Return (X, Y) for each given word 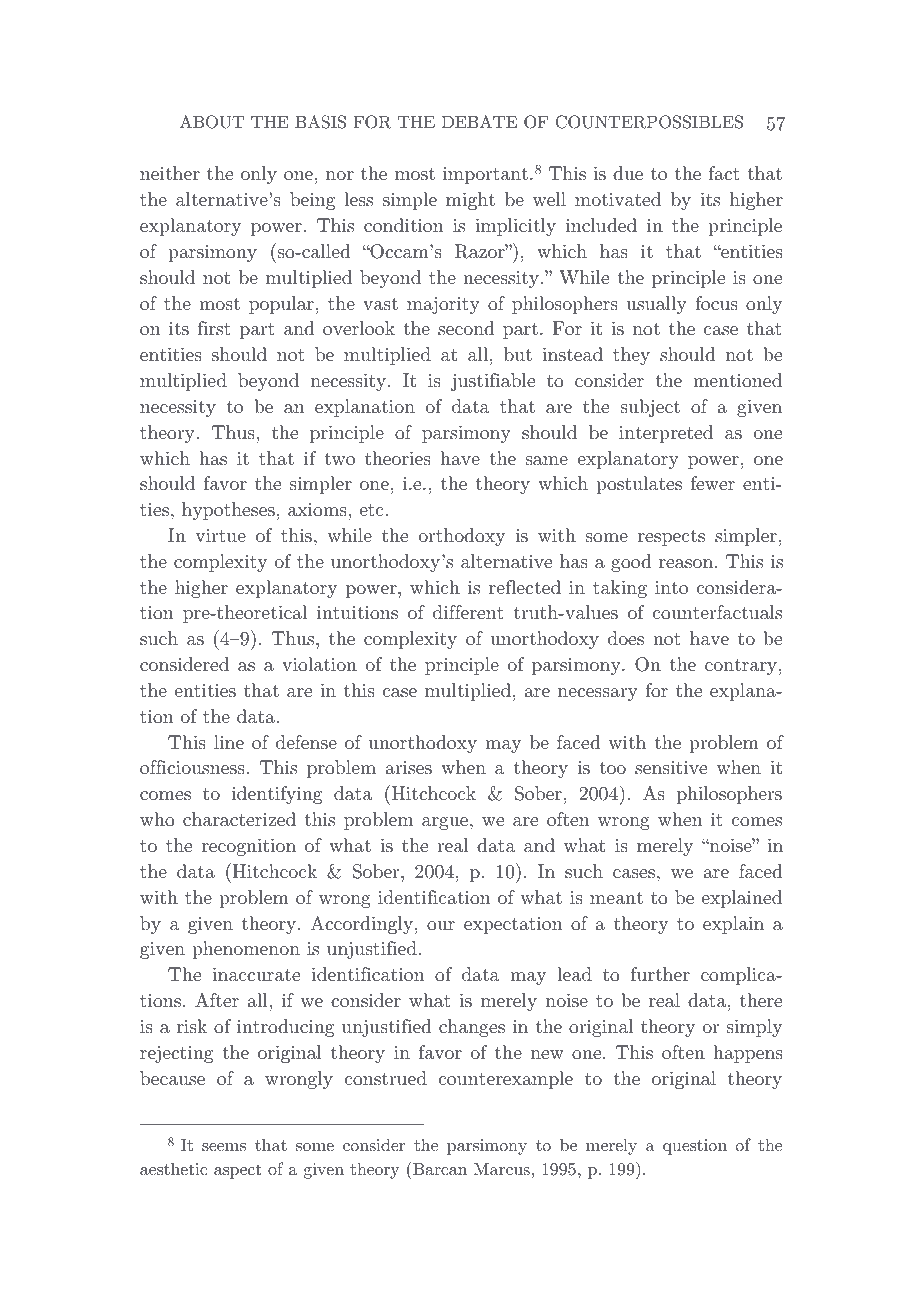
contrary (741, 667)
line (229, 742)
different (468, 612)
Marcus (502, 1169)
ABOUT (212, 122)
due (628, 173)
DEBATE (479, 121)
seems (224, 1147)
